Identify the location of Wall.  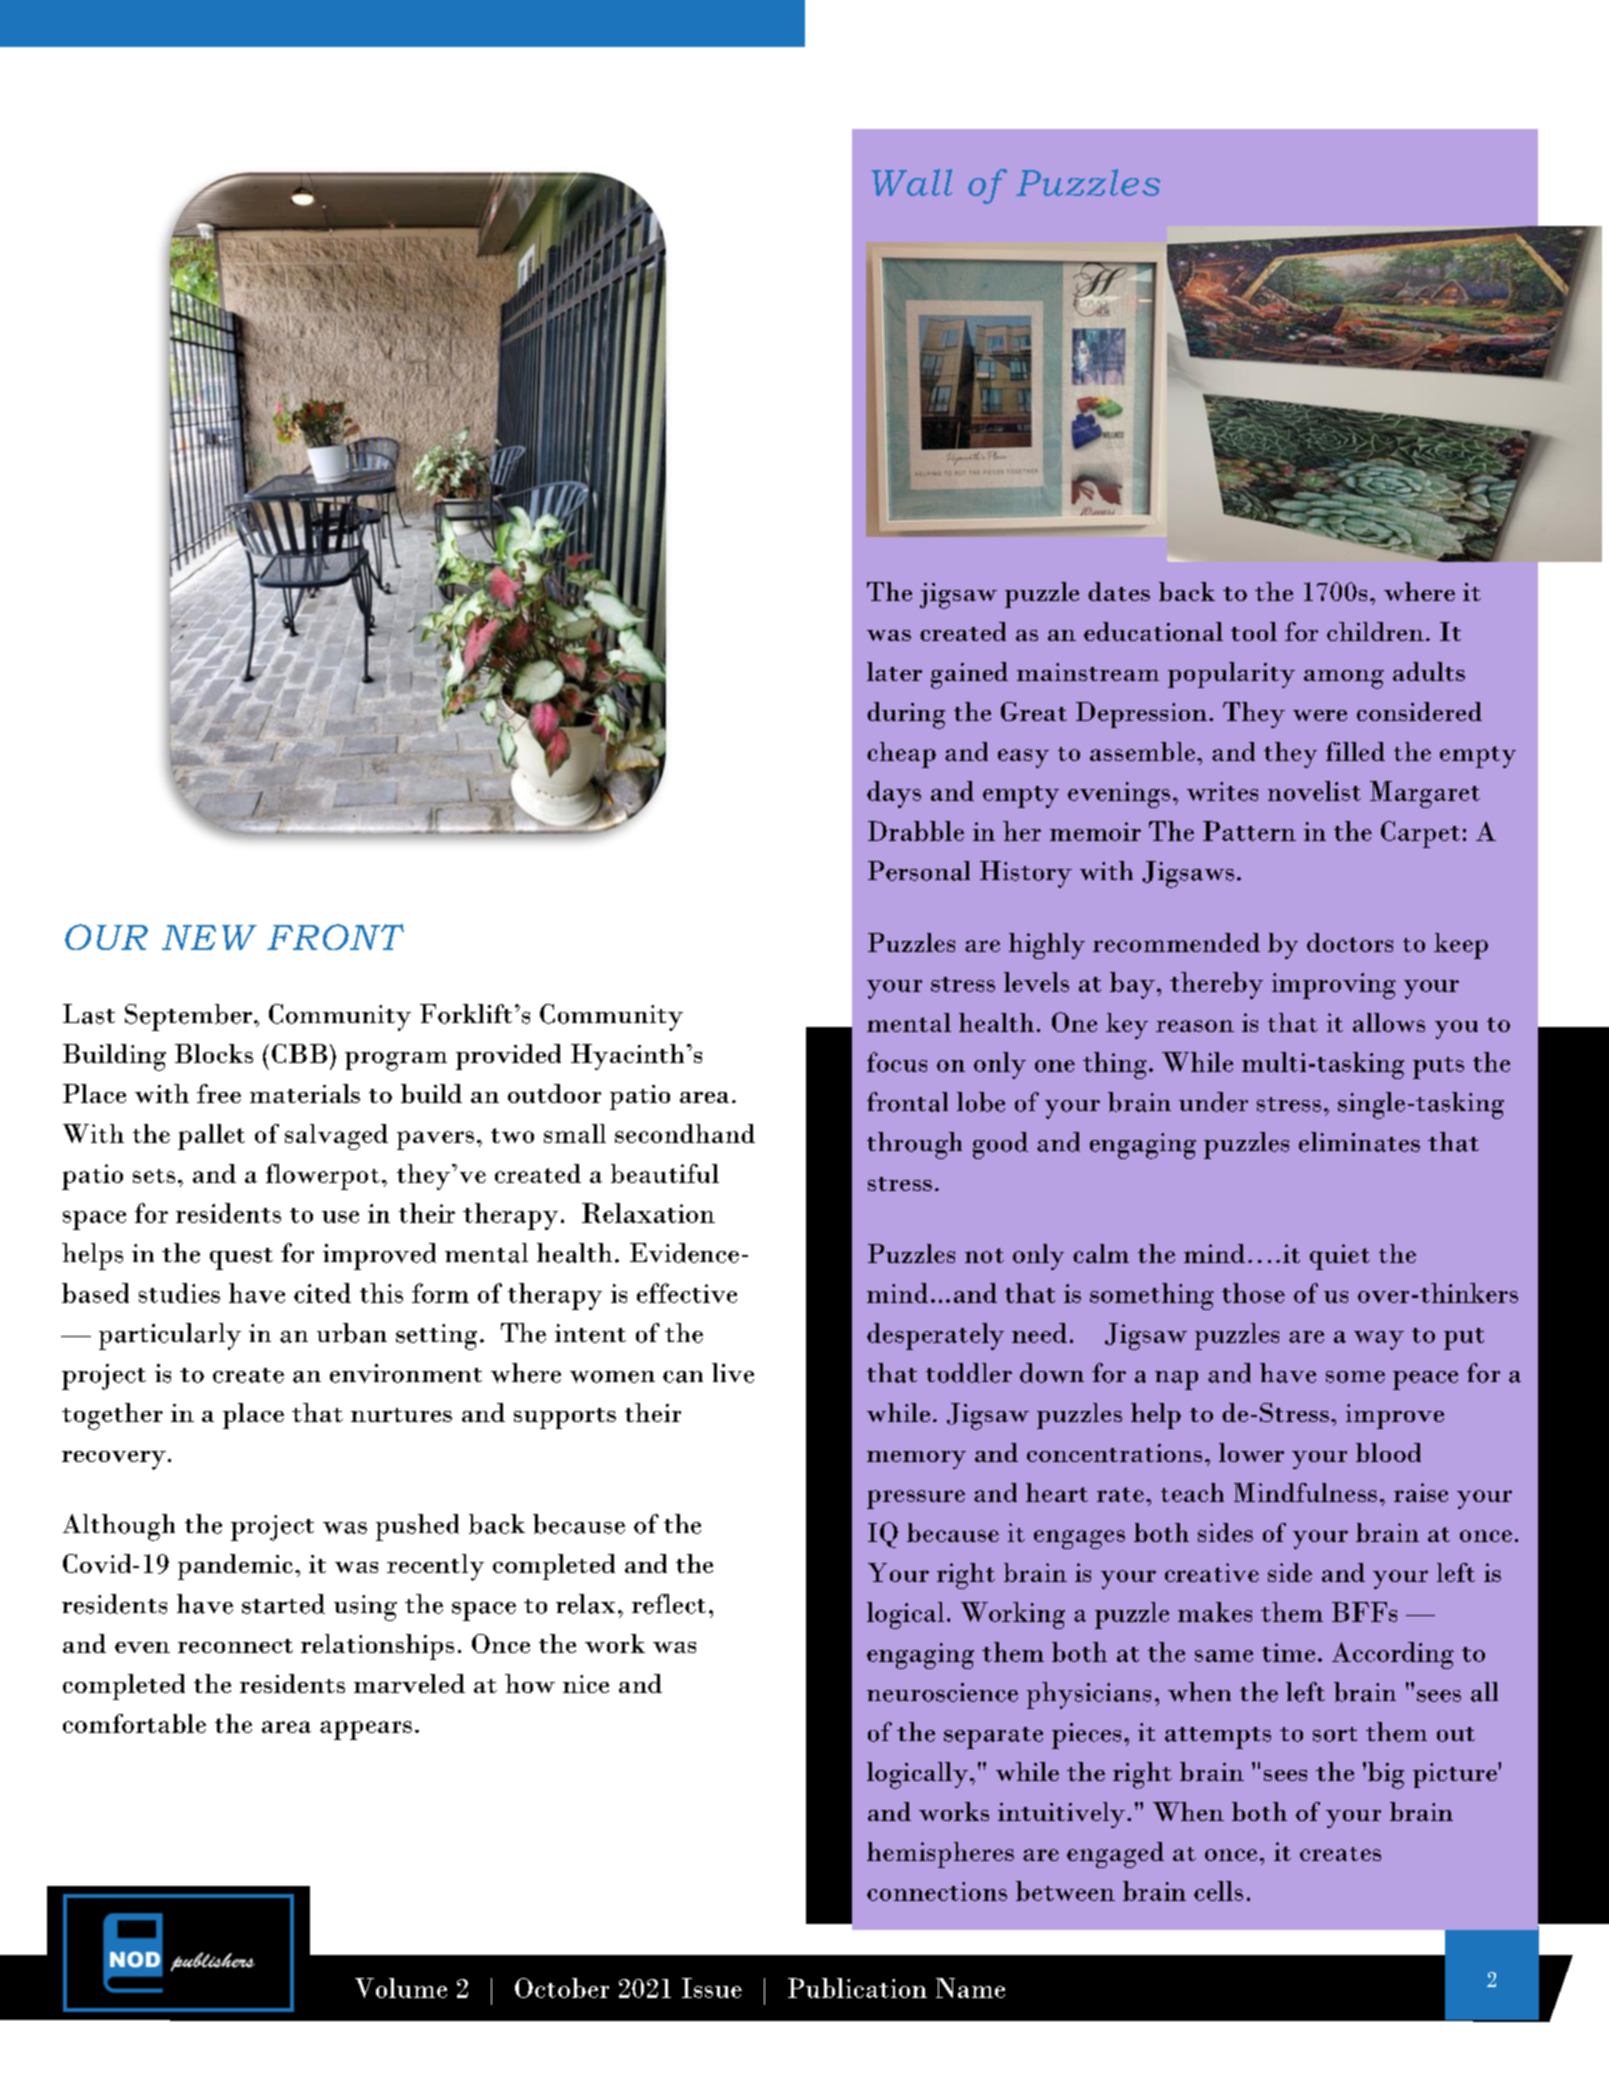
(912, 182).
